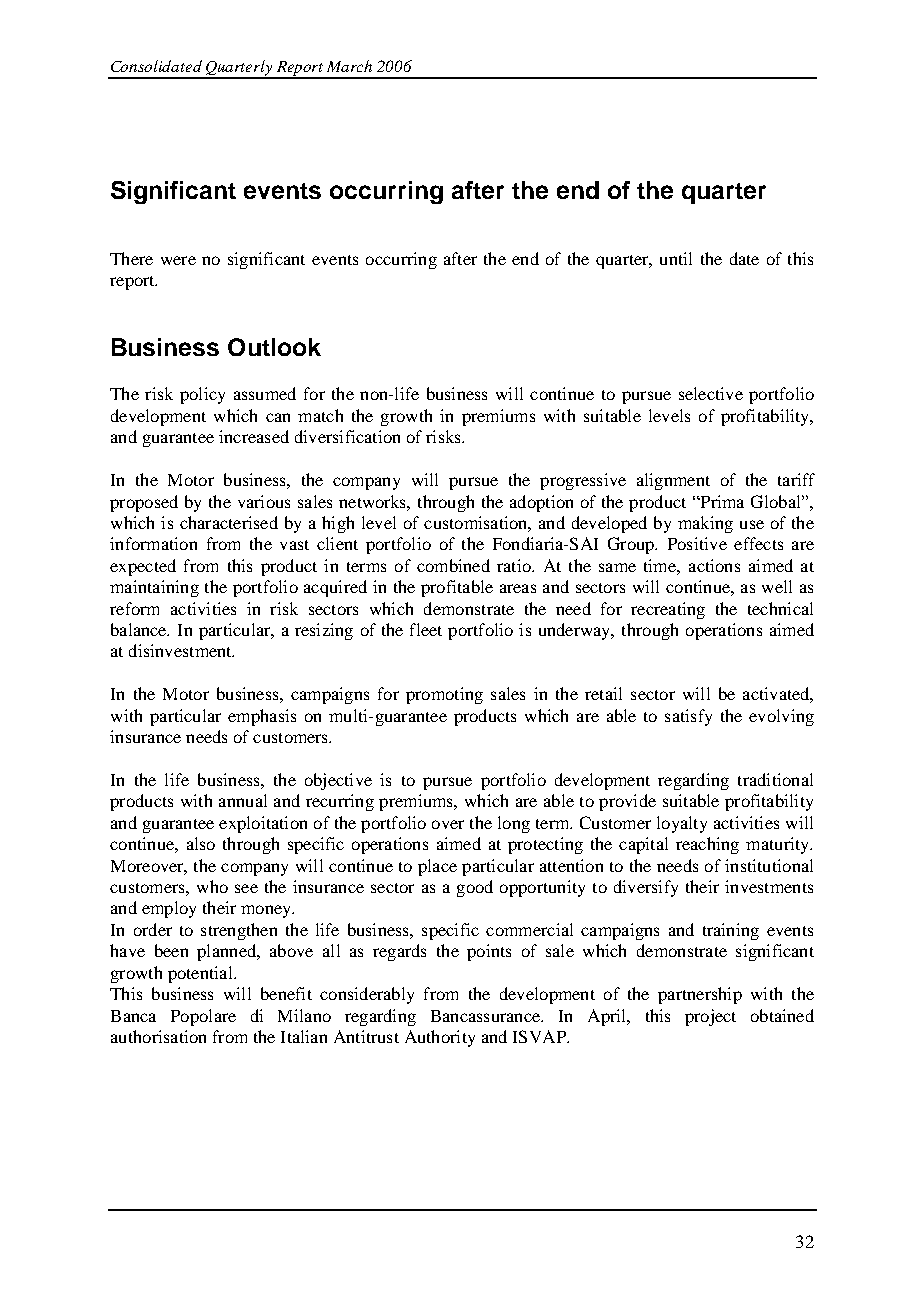 The image size is (924, 1308). I want to click on March, so click(349, 66).
